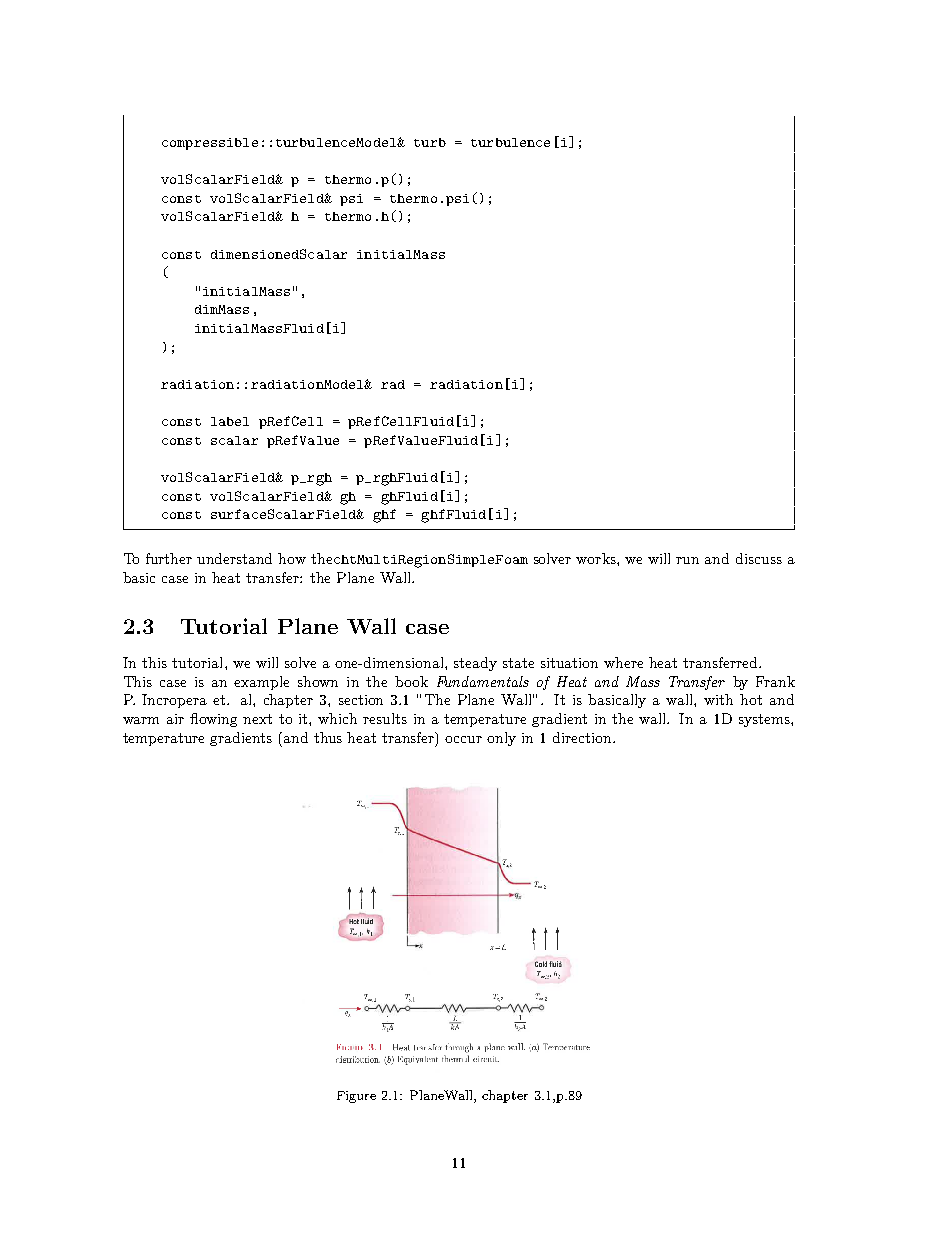  I want to click on flowing, so click(213, 720).
